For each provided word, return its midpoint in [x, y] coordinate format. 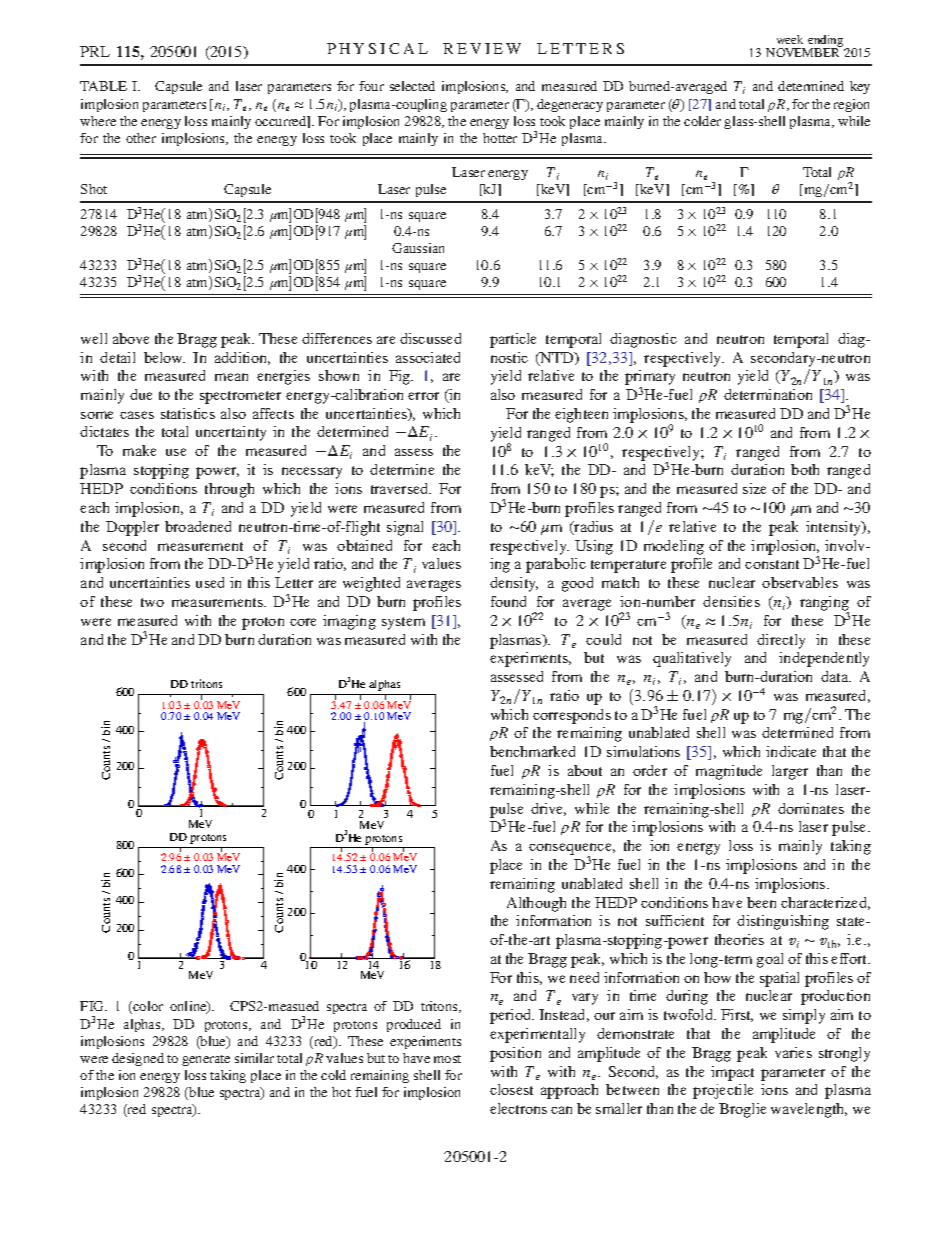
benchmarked [532, 751]
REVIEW [482, 48]
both [805, 469]
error [423, 396]
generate [206, 1060]
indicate [791, 751]
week [790, 39]
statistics [188, 413]
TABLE [103, 86]
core [303, 622]
